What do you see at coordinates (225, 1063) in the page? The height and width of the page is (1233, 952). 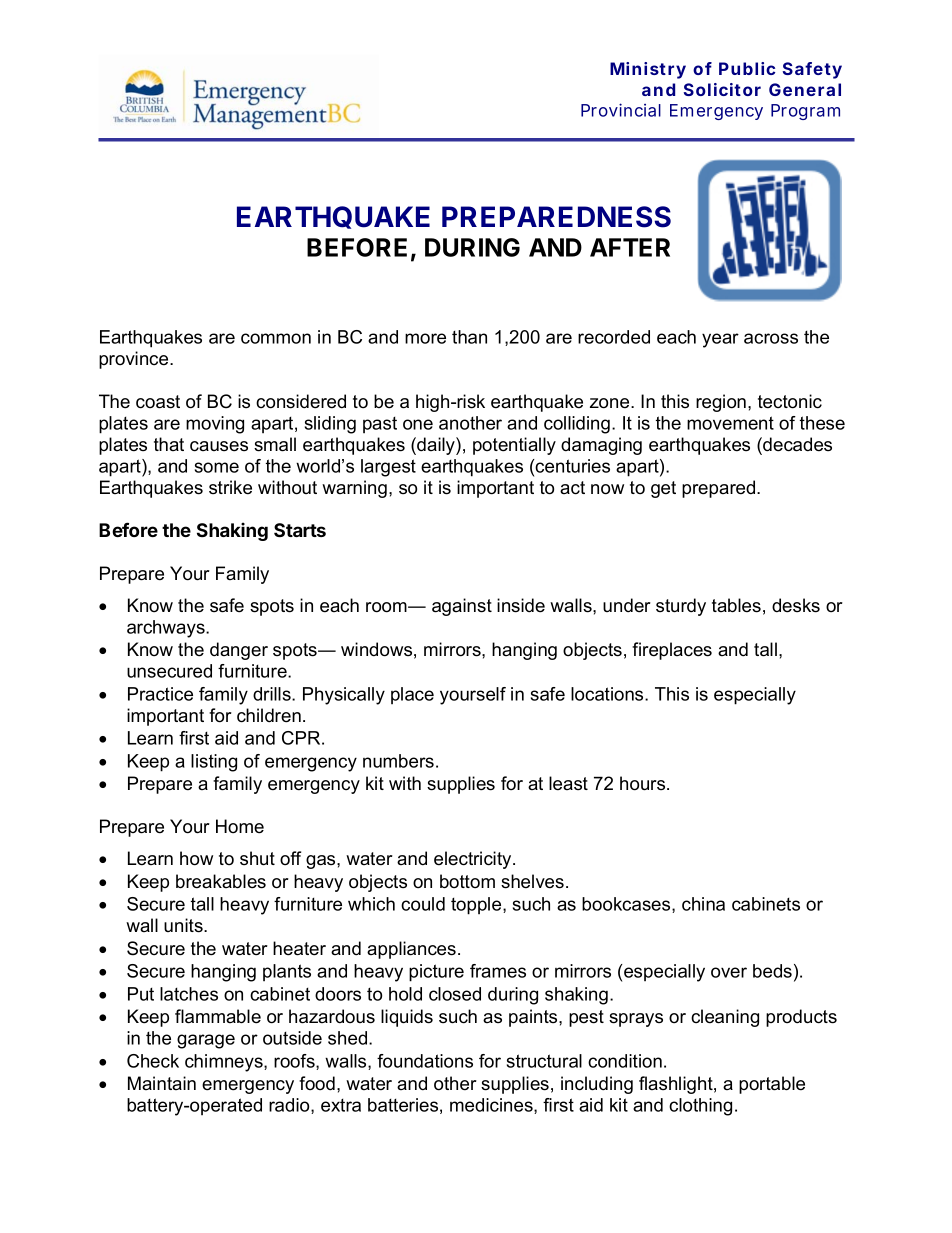 I see `chimneys` at bounding box center [225, 1063].
